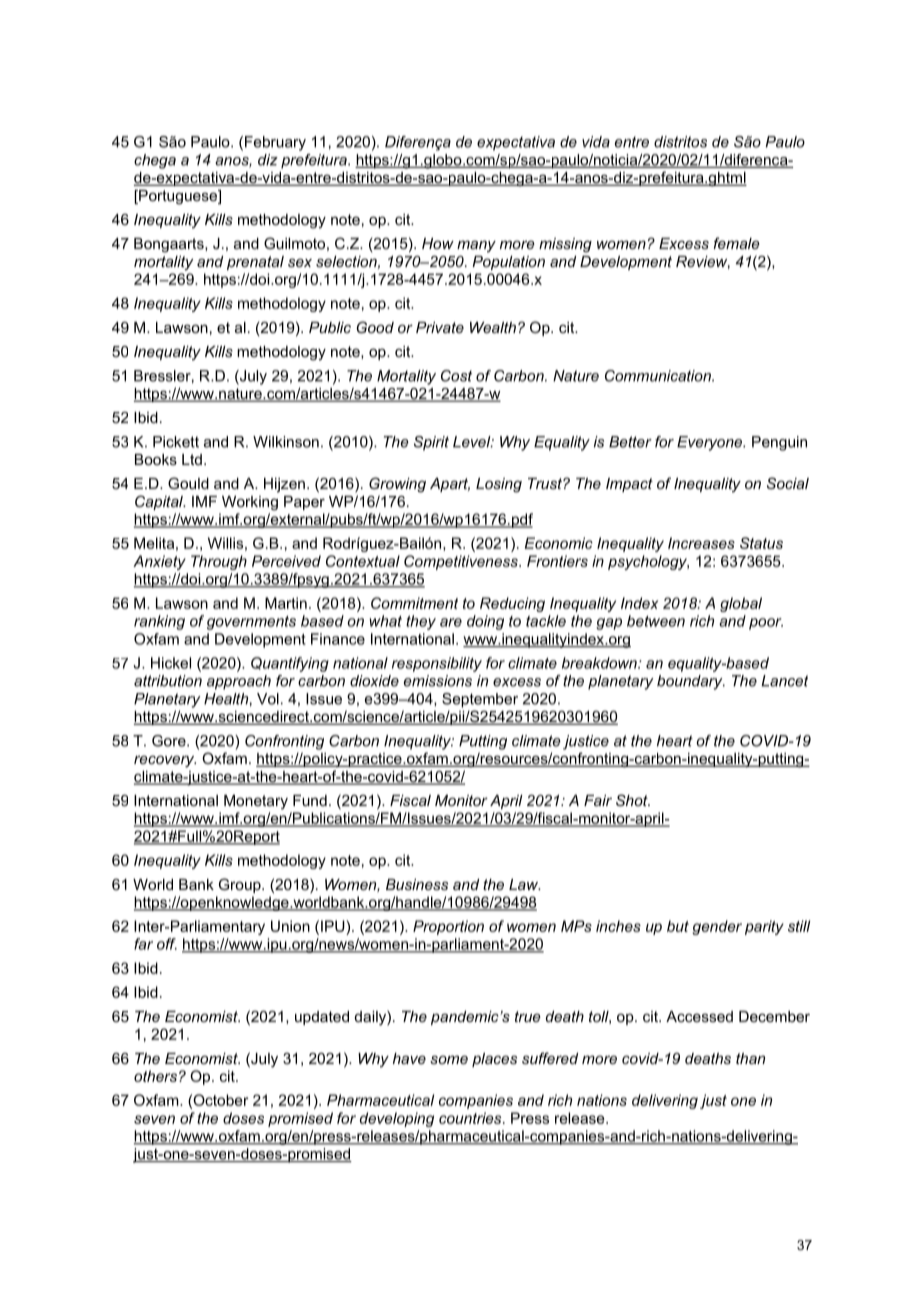  Describe the element at coordinates (275, 143) in the screenshot. I see `February` at that location.
